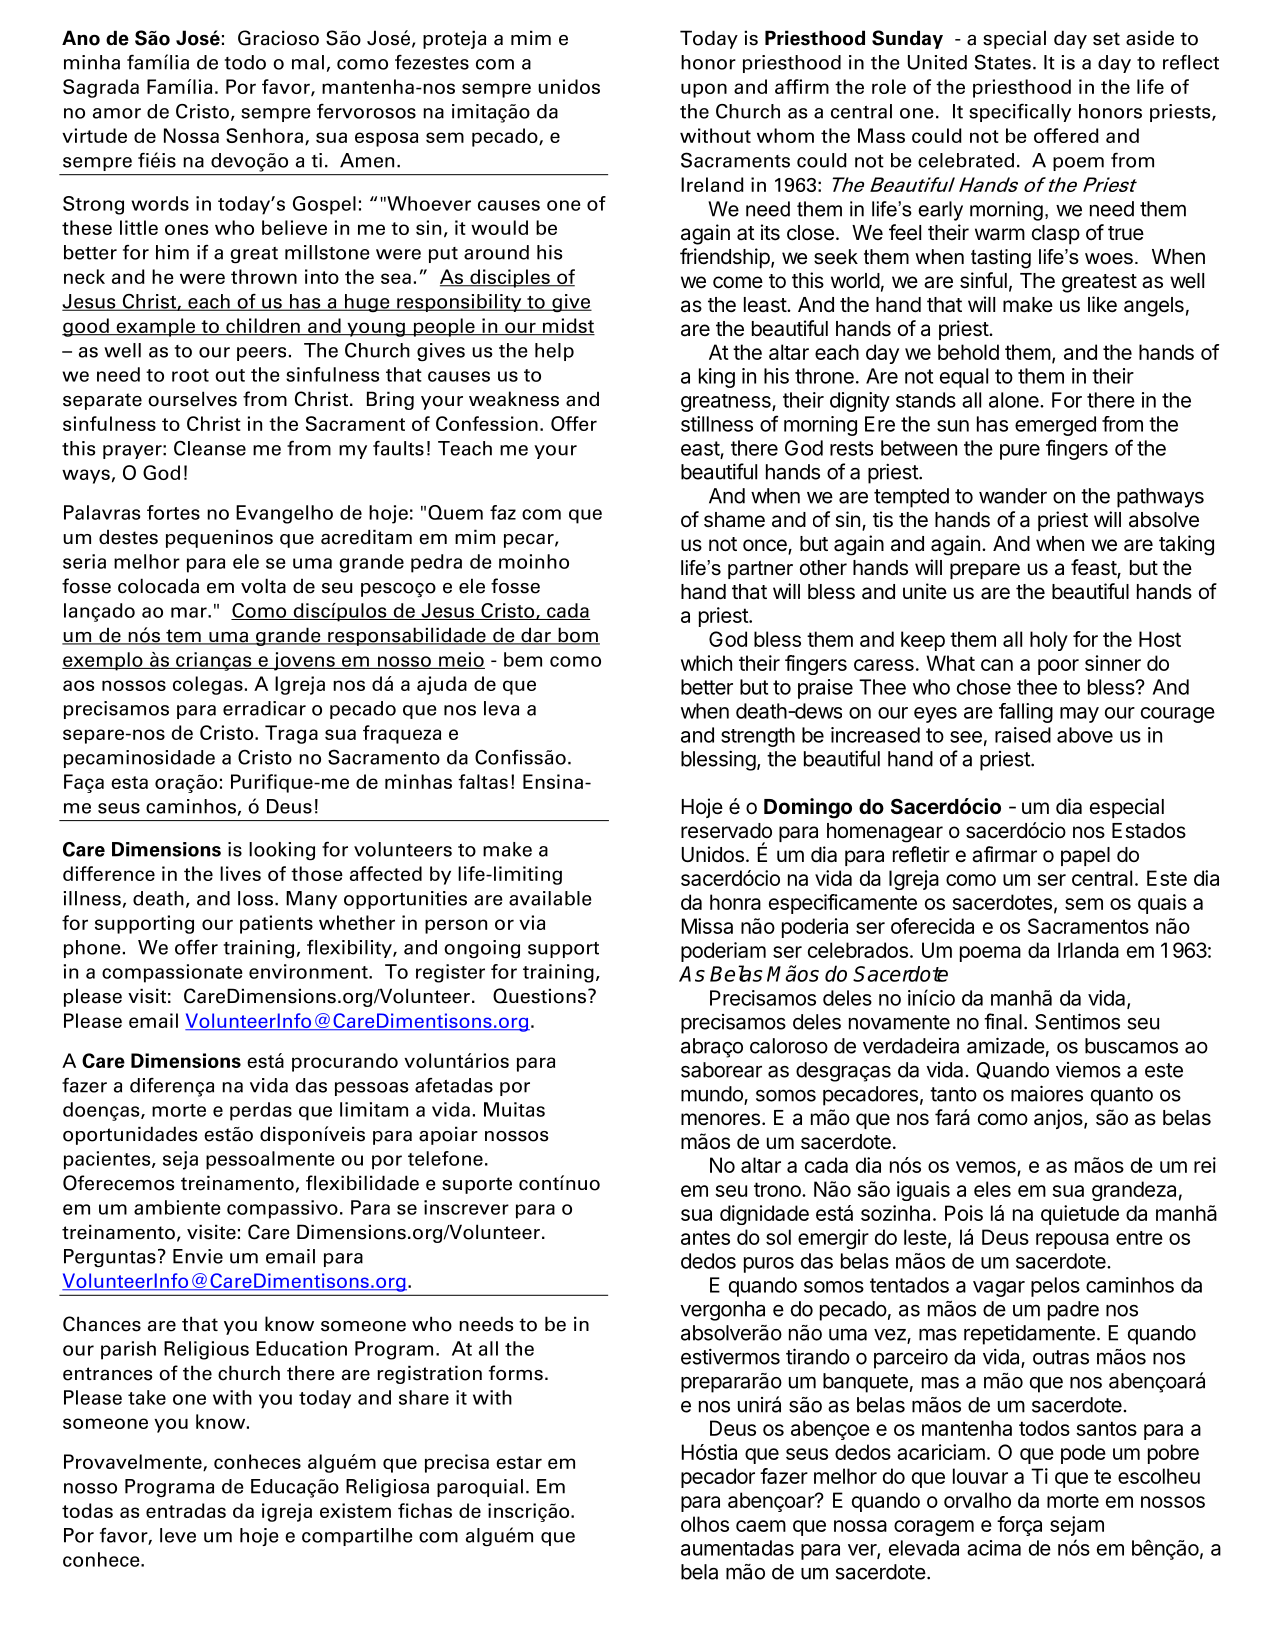 This image has width=1272, height=1647. Describe the element at coordinates (172, 973) in the image. I see `compassionate` at that location.
